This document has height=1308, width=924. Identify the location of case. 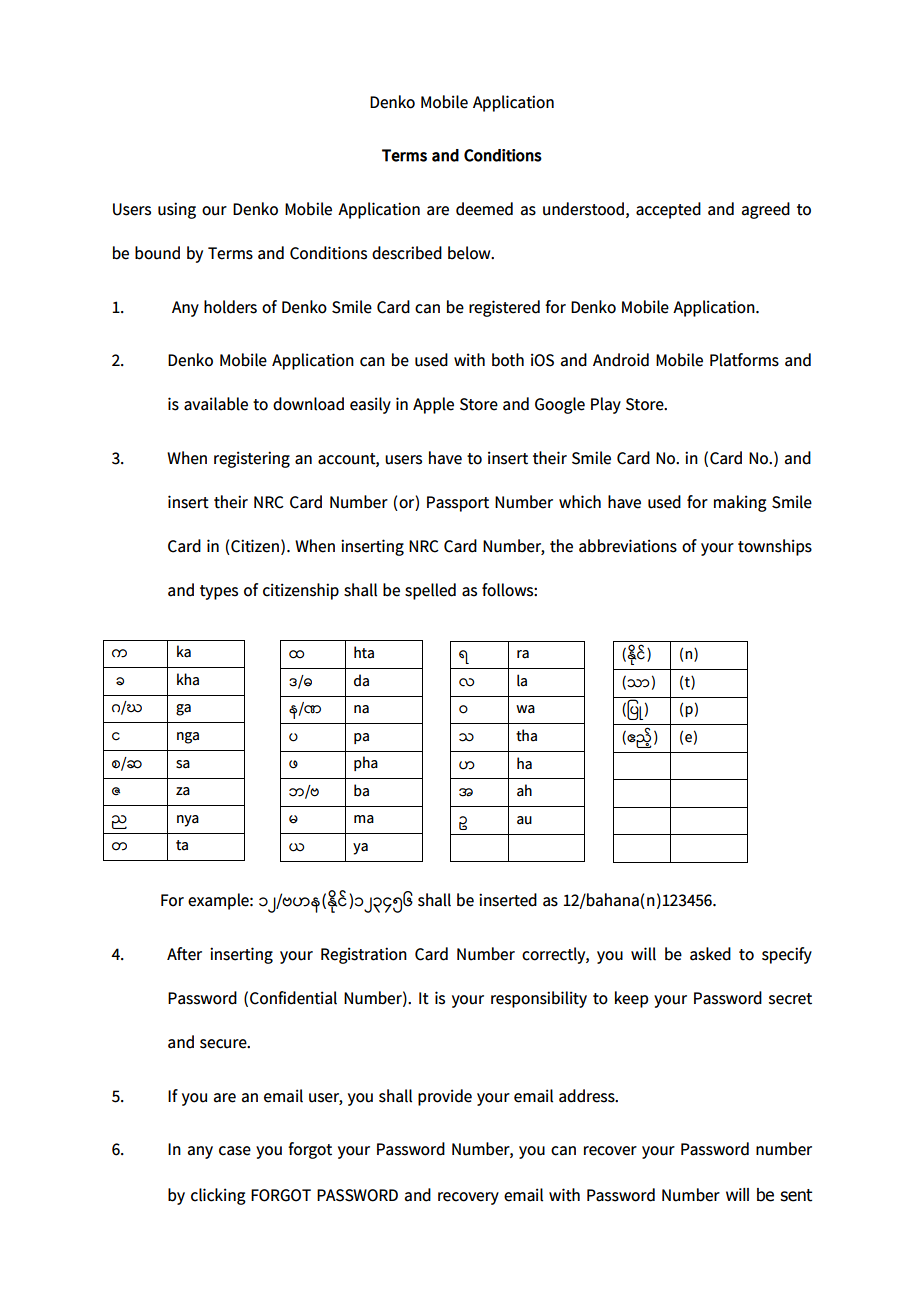
(235, 1151).
